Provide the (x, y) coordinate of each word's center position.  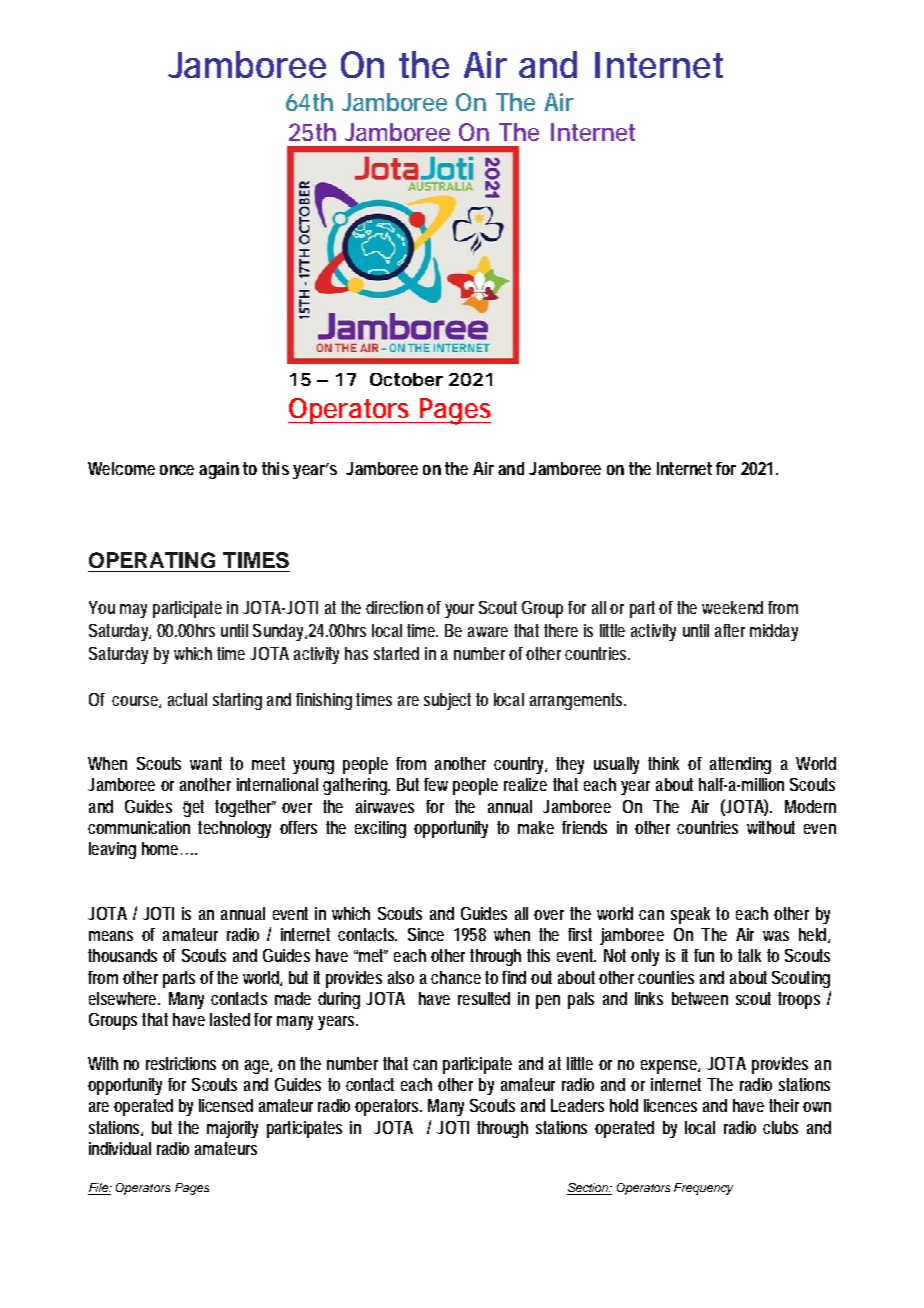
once (177, 470)
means (111, 936)
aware (488, 632)
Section (589, 1189)
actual (187, 699)
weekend (732, 607)
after (730, 630)
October (406, 379)
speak (690, 915)
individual (120, 1148)
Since (426, 934)
